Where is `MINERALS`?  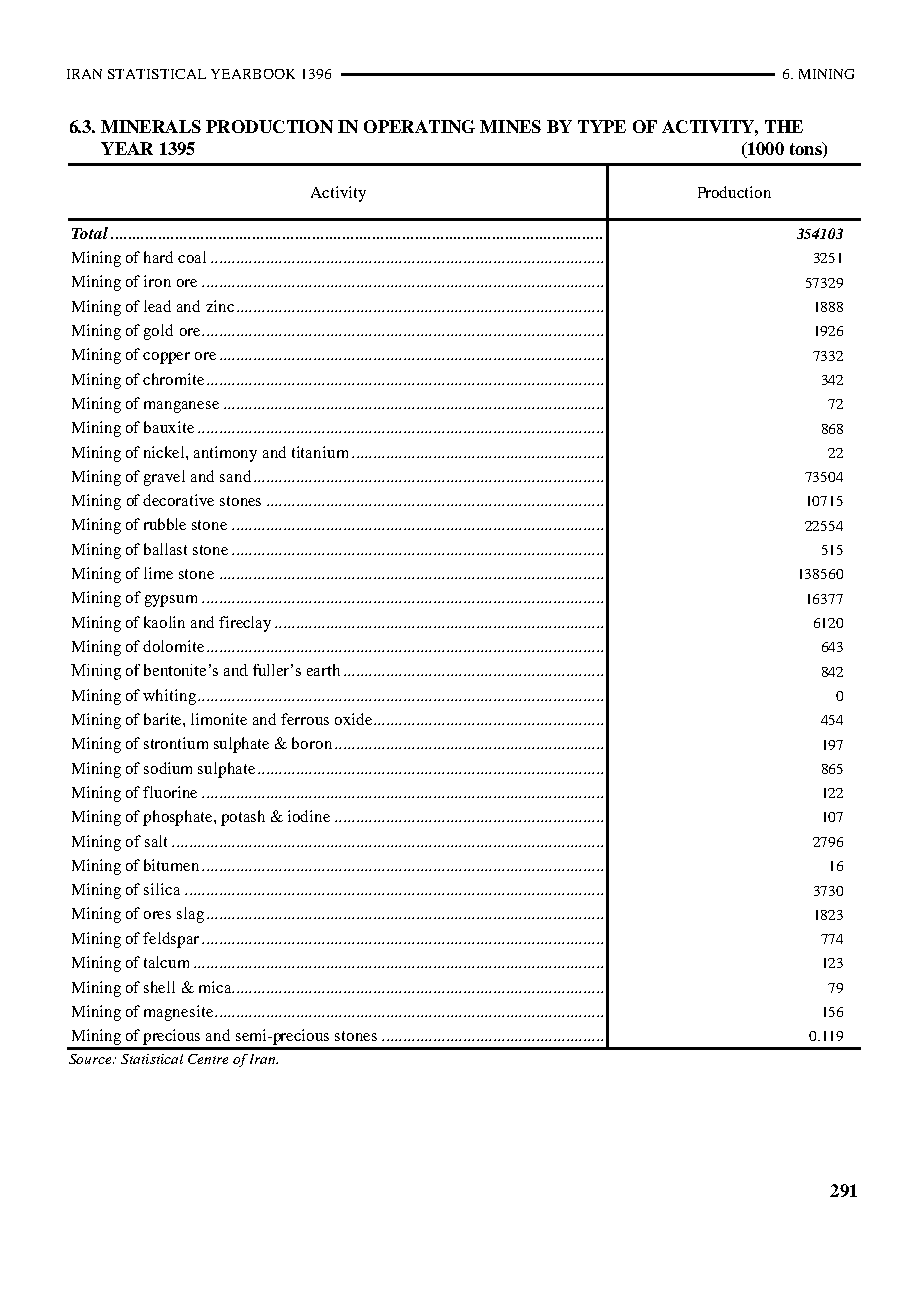 MINERALS is located at coordinates (151, 126).
